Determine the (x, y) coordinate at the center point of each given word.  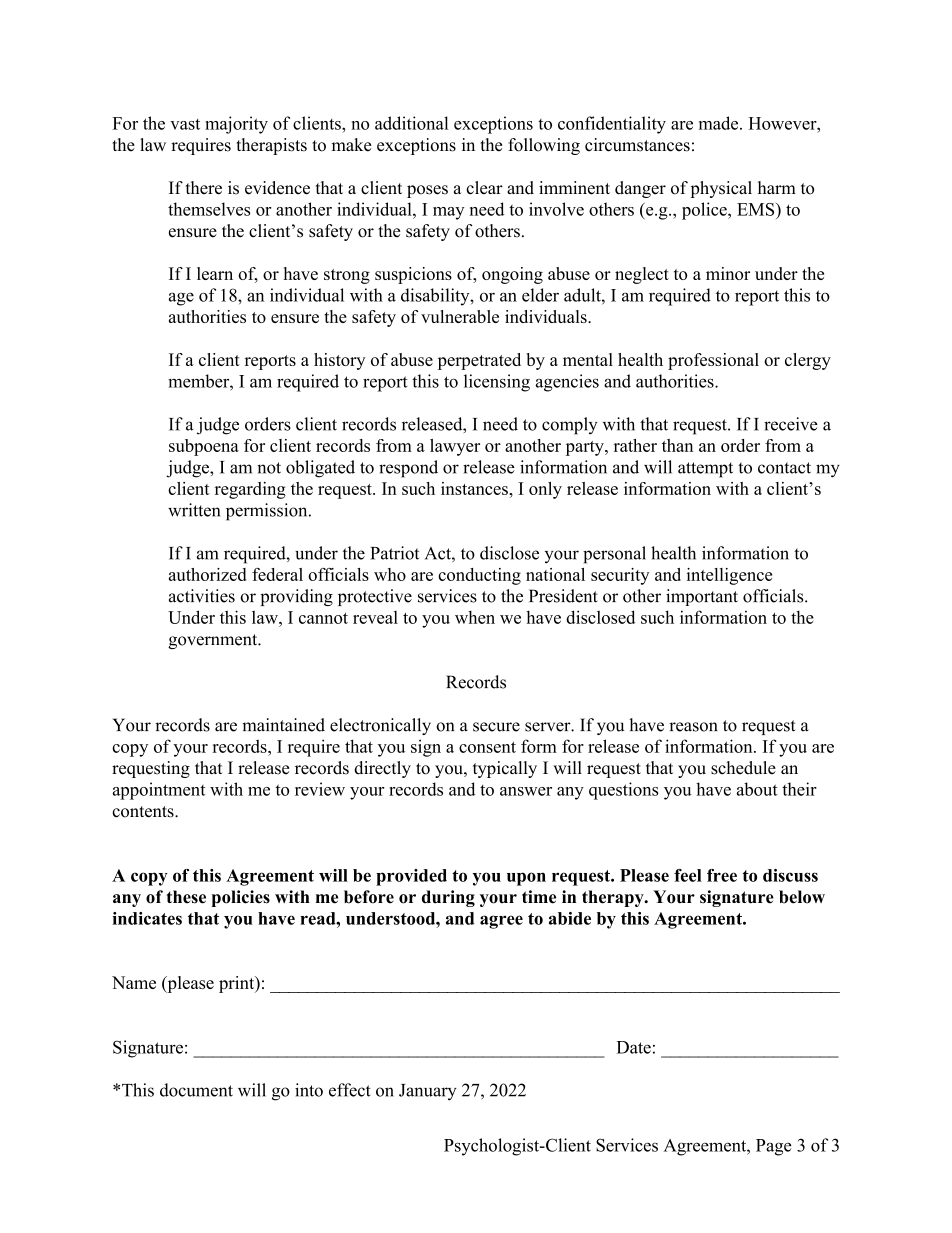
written (194, 510)
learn (215, 273)
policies (240, 898)
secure (496, 727)
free (722, 875)
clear (484, 188)
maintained (283, 725)
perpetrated (479, 361)
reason (693, 727)
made (720, 123)
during (448, 898)
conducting (479, 576)
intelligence (729, 576)
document (196, 1090)
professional (713, 361)
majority (236, 125)
